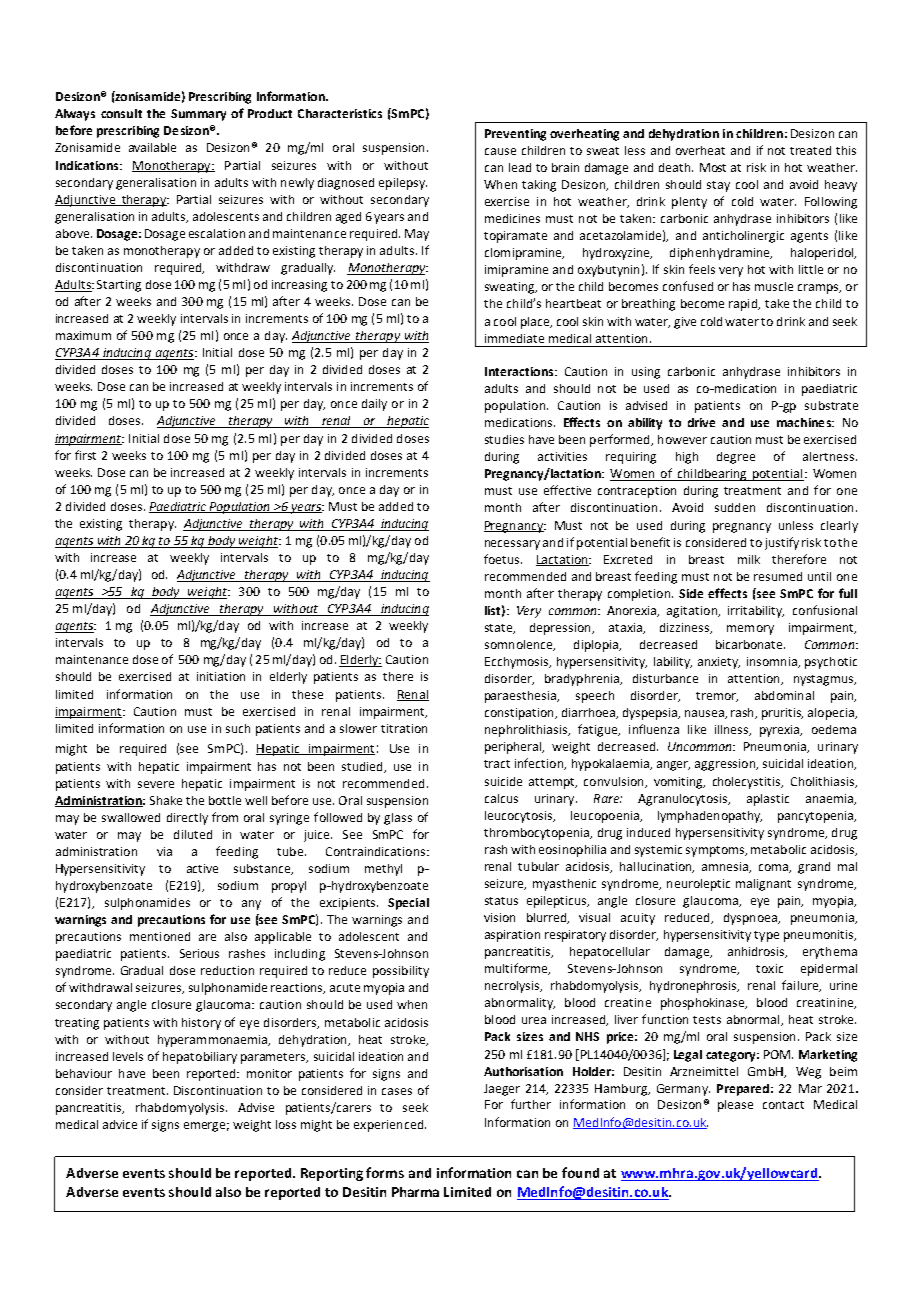 The width and height of the document is (924, 1307). Describe the element at coordinates (398, 819) in the document. I see `glass` at that location.
